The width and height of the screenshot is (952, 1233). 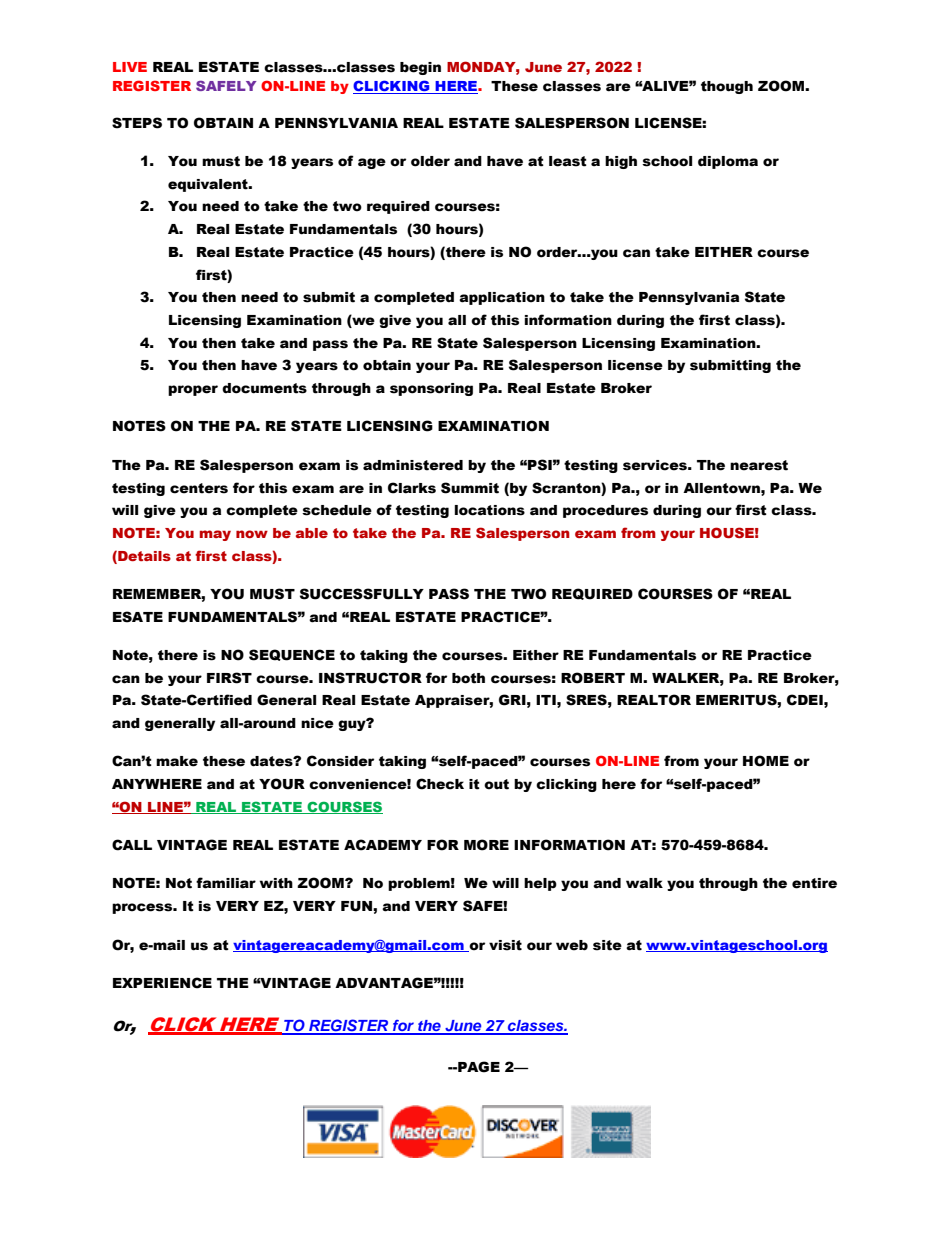 What do you see at coordinates (199, 488) in the screenshot?
I see `centers` at bounding box center [199, 488].
